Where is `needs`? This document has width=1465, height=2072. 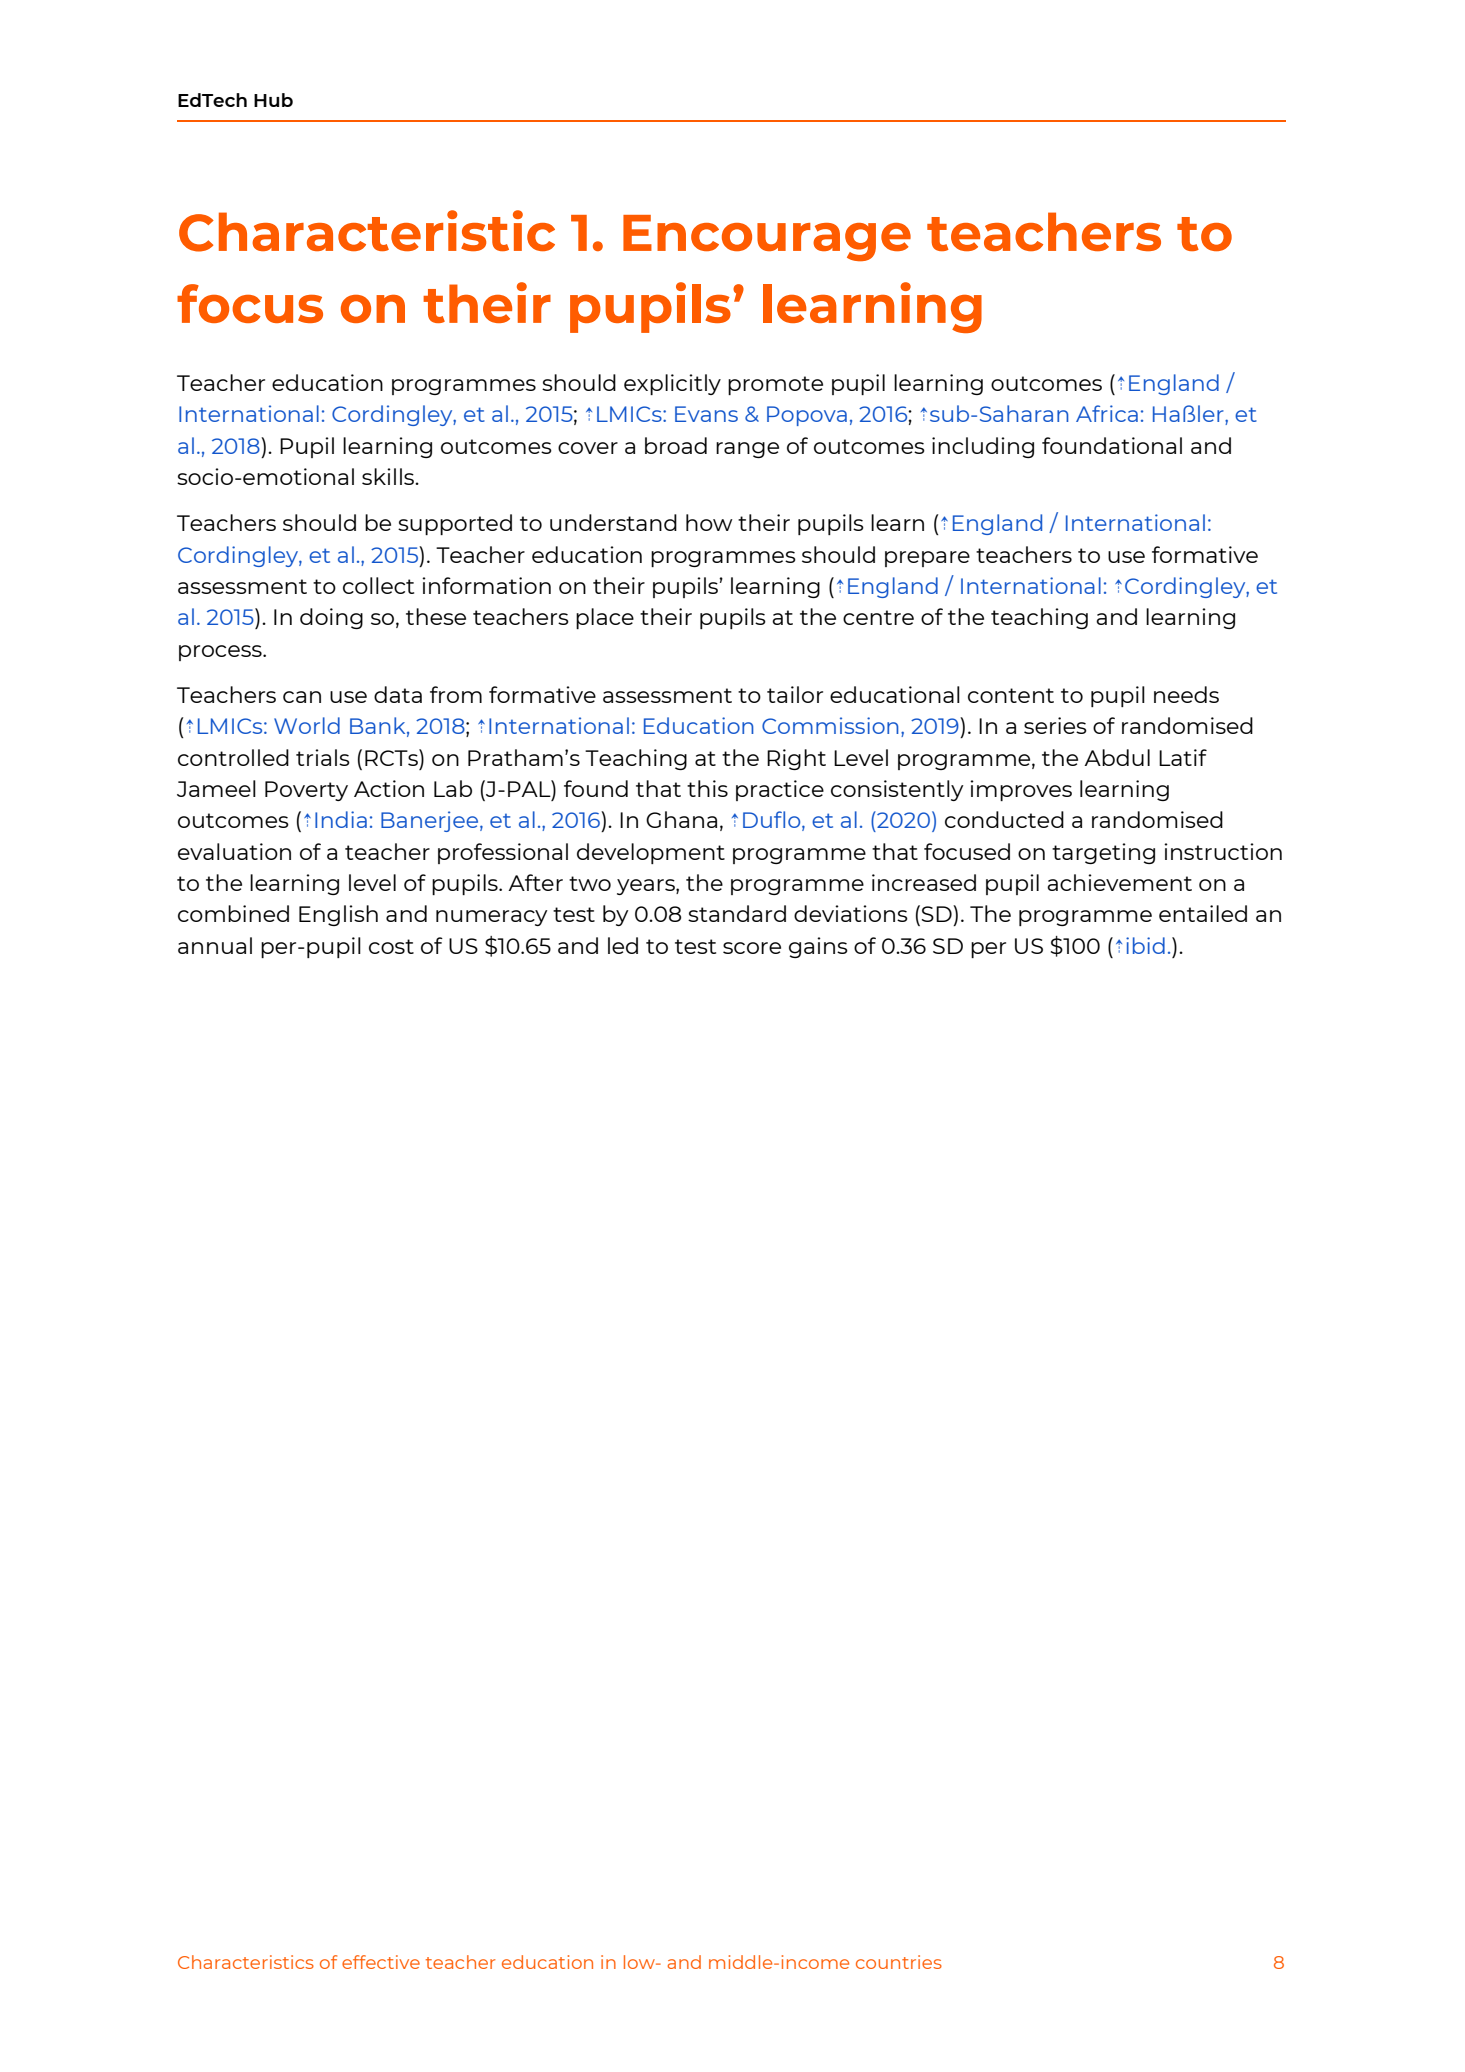 needs is located at coordinates (1186, 694).
